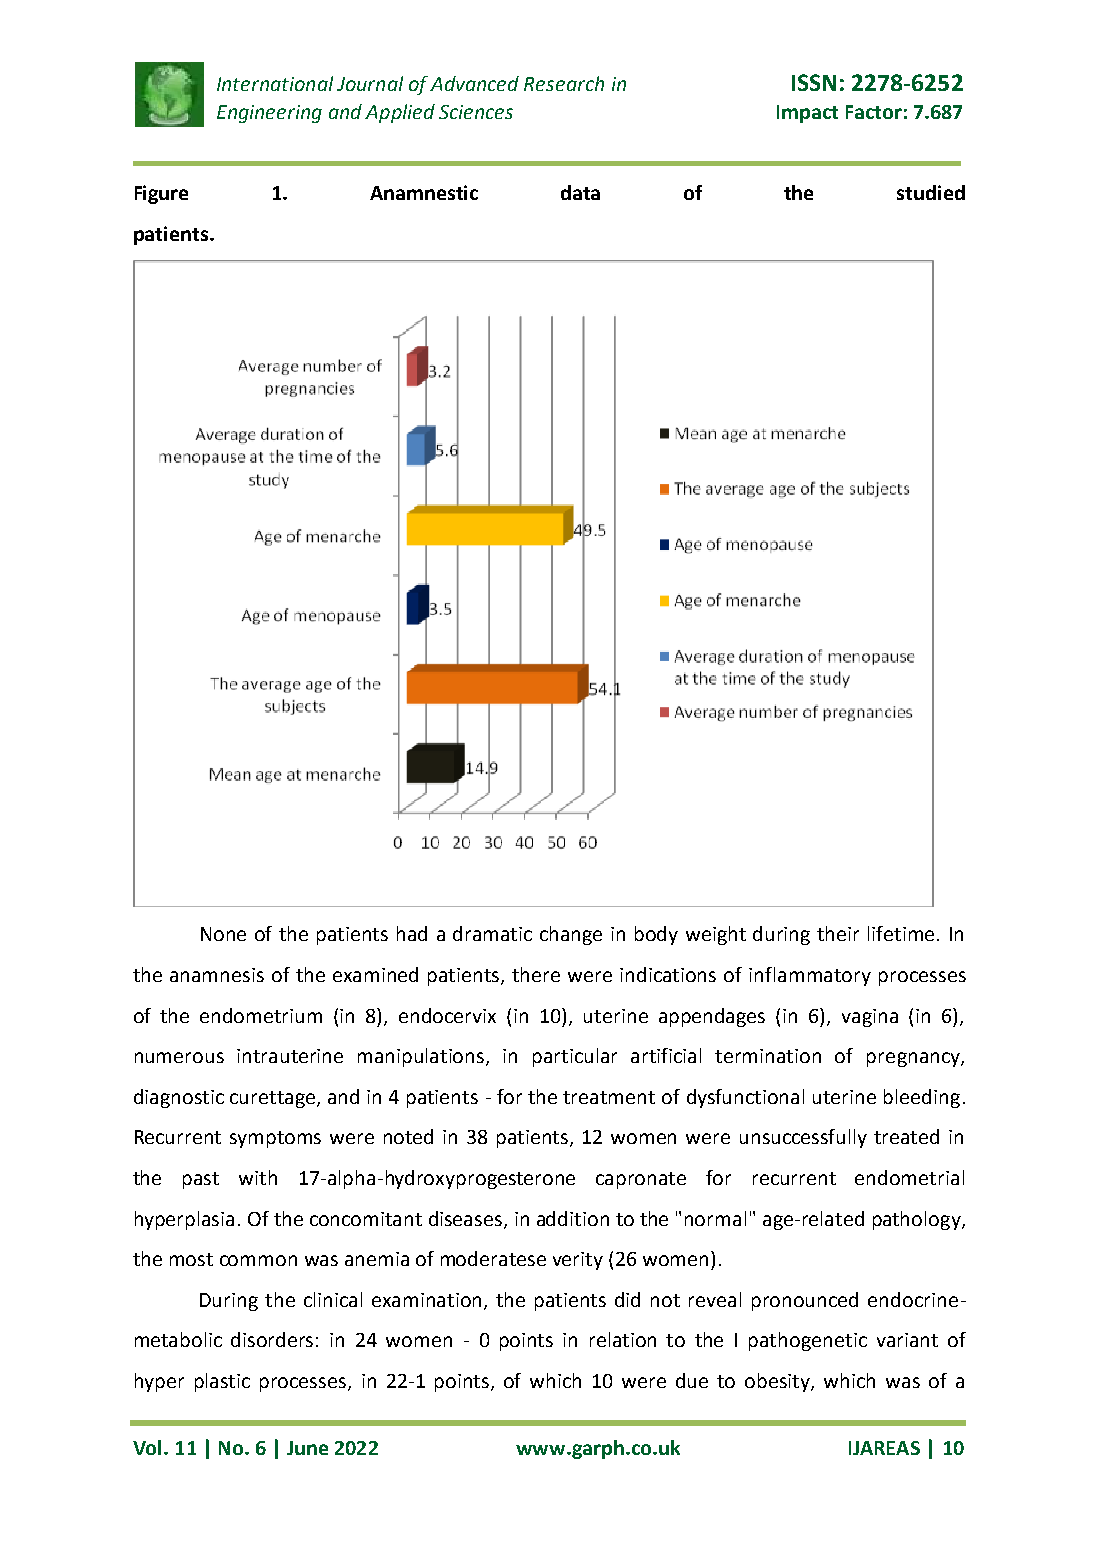 The width and height of the image is (1099, 1555). What do you see at coordinates (492, 933) in the image?
I see `dramatic` at bounding box center [492, 933].
